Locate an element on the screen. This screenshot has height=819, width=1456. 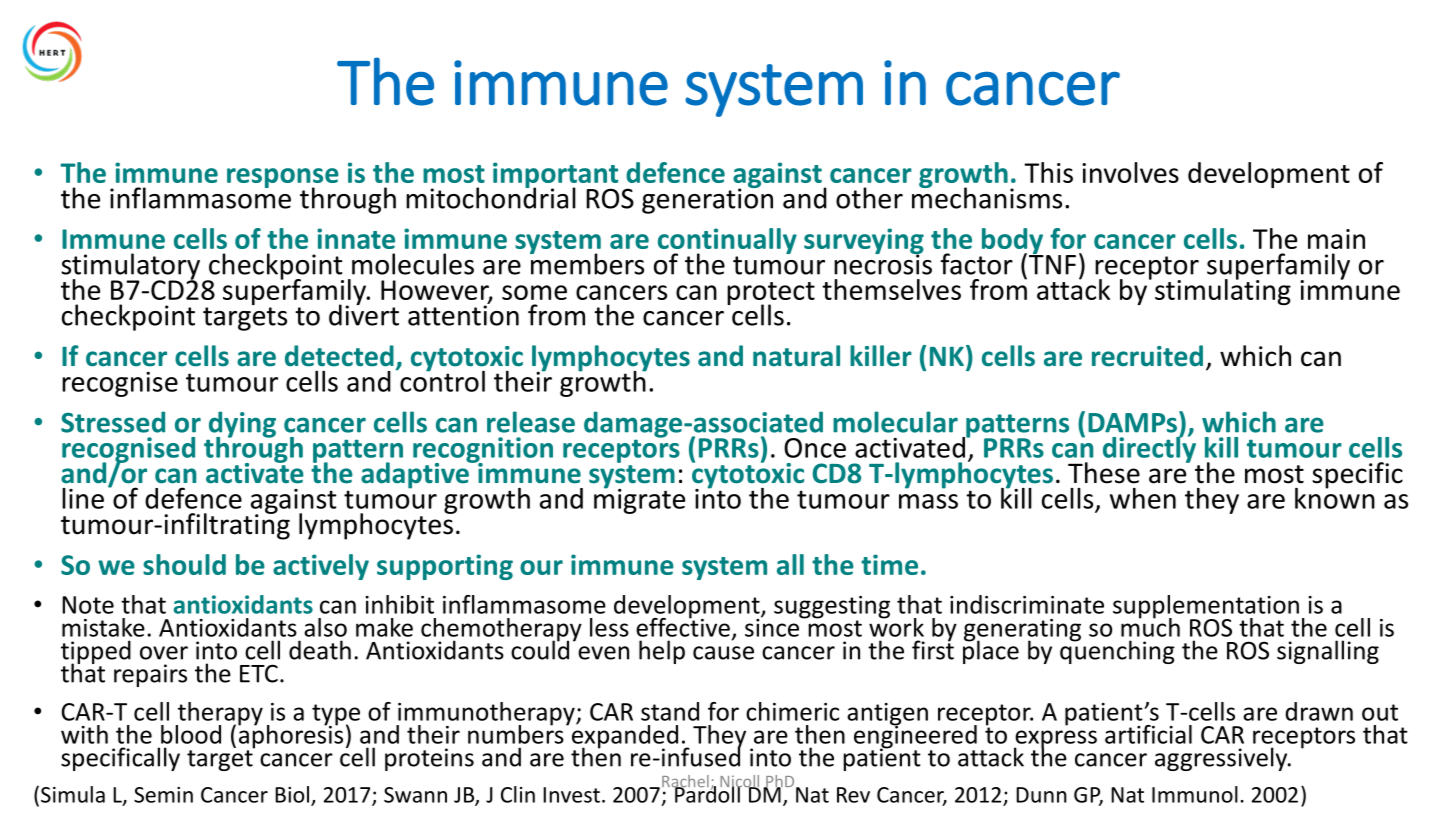
stimulating is located at coordinates (1223, 291).
